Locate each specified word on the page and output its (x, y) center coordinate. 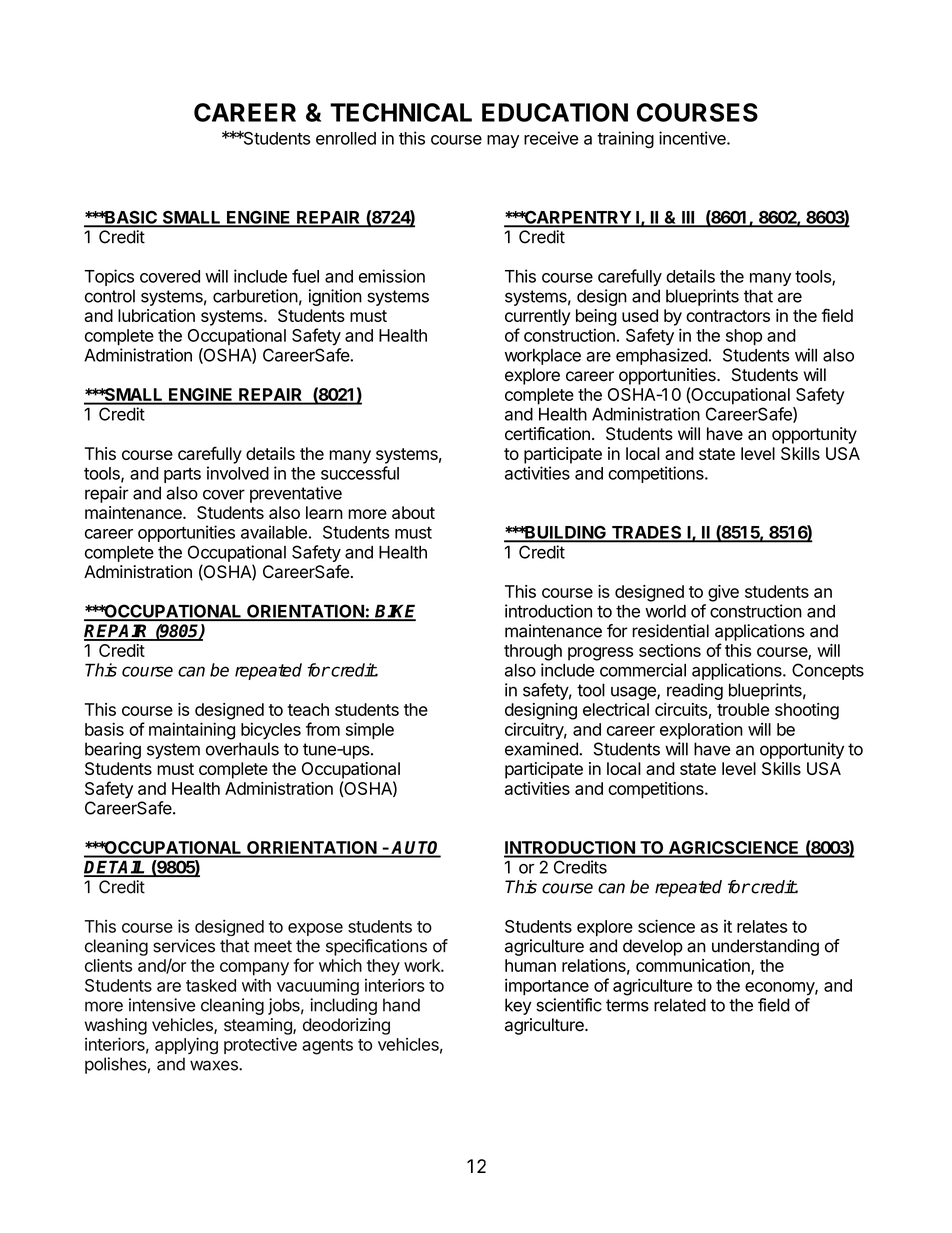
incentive (693, 138)
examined (542, 749)
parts (182, 475)
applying (186, 1045)
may (503, 141)
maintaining (192, 731)
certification (547, 434)
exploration (701, 730)
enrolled (346, 138)
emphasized (662, 356)
